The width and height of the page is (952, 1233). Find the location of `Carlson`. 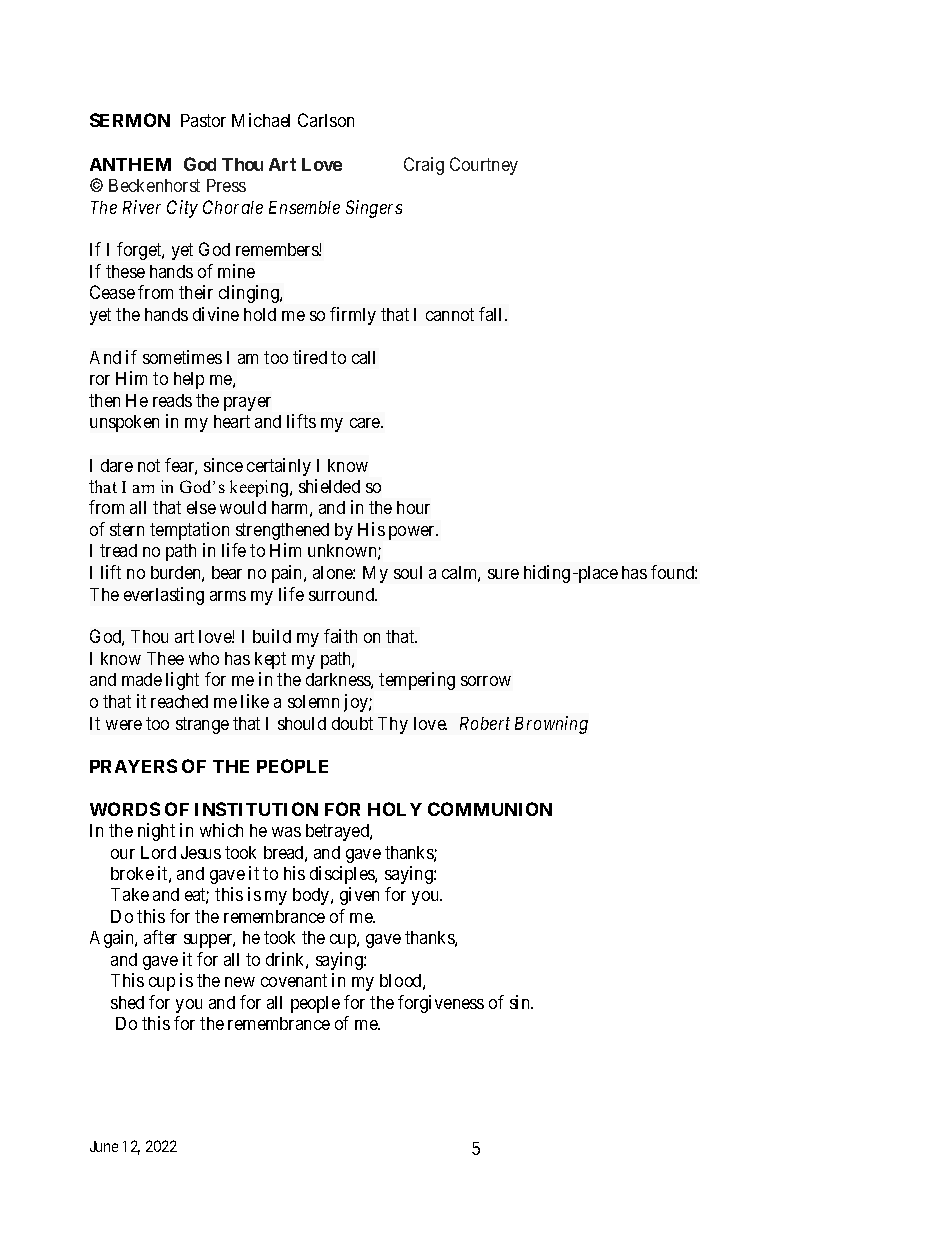

Carlson is located at coordinates (326, 120).
